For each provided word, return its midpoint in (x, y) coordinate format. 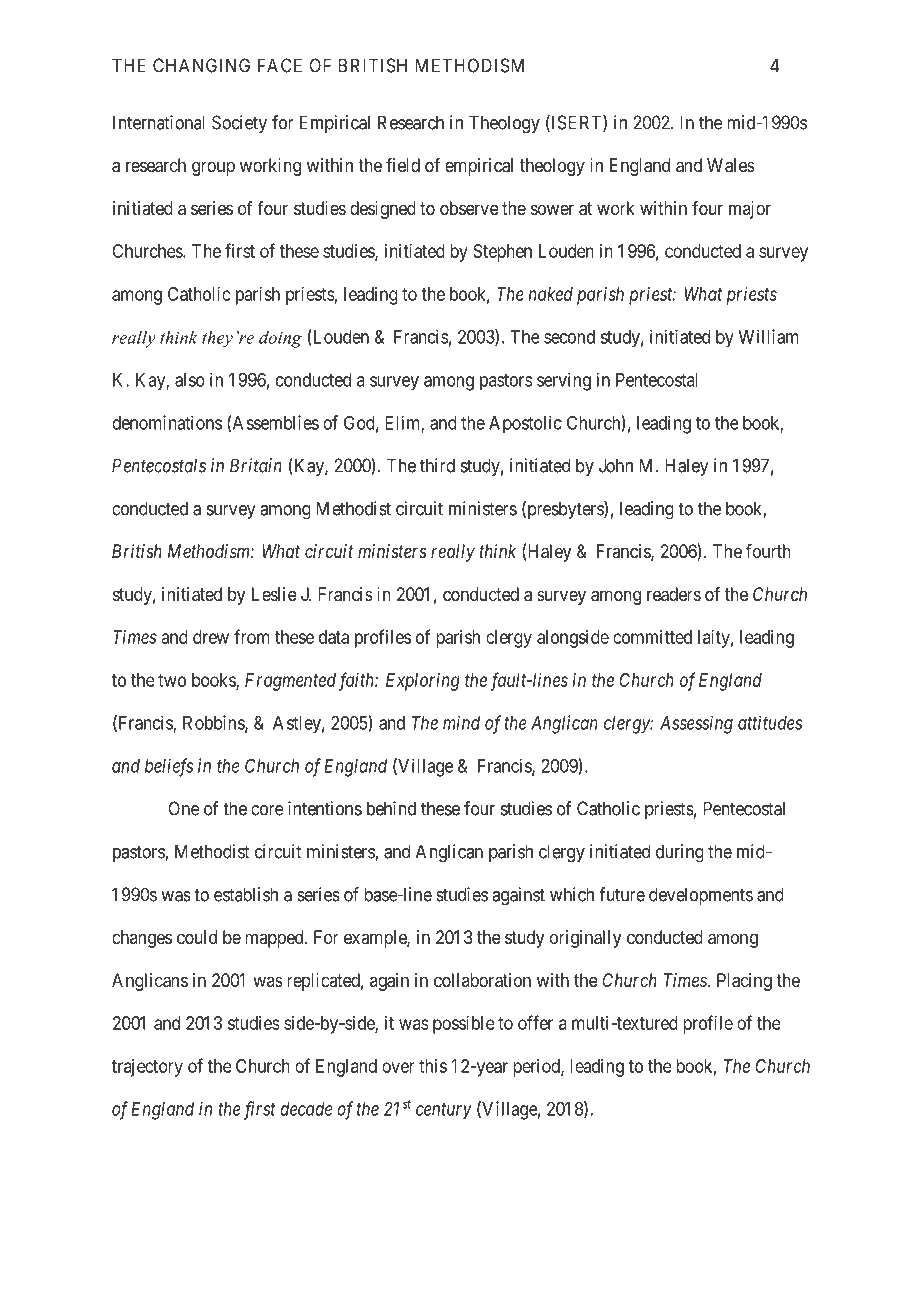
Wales (731, 165)
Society (239, 124)
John (616, 465)
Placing (744, 982)
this (433, 1066)
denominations (167, 422)
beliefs (169, 767)
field (403, 165)
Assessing (696, 725)
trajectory (147, 1068)
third (437, 465)
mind (461, 722)
